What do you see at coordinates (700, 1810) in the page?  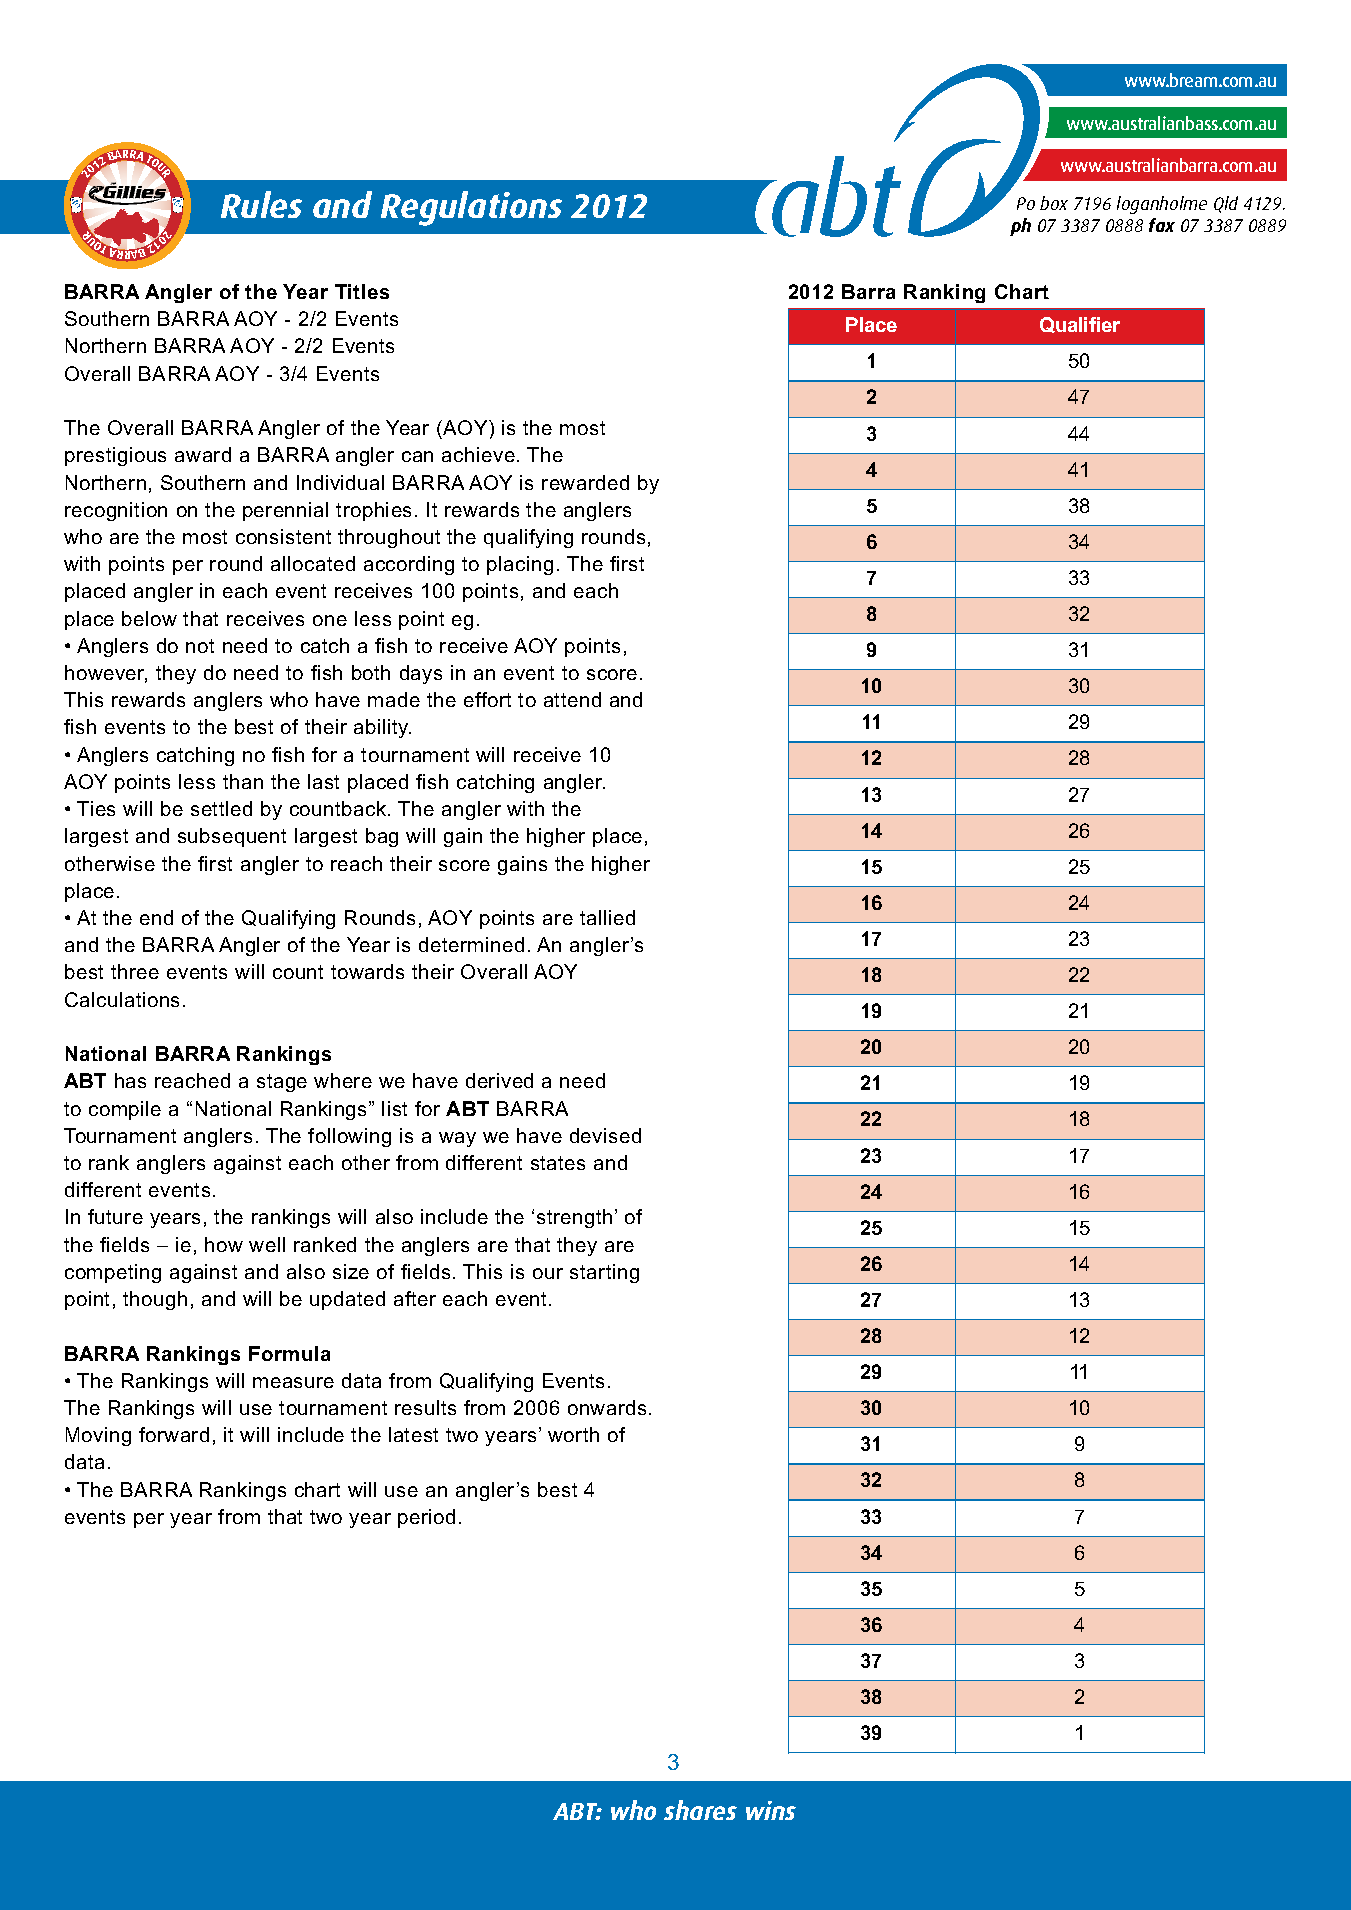 I see `shares` at bounding box center [700, 1810].
